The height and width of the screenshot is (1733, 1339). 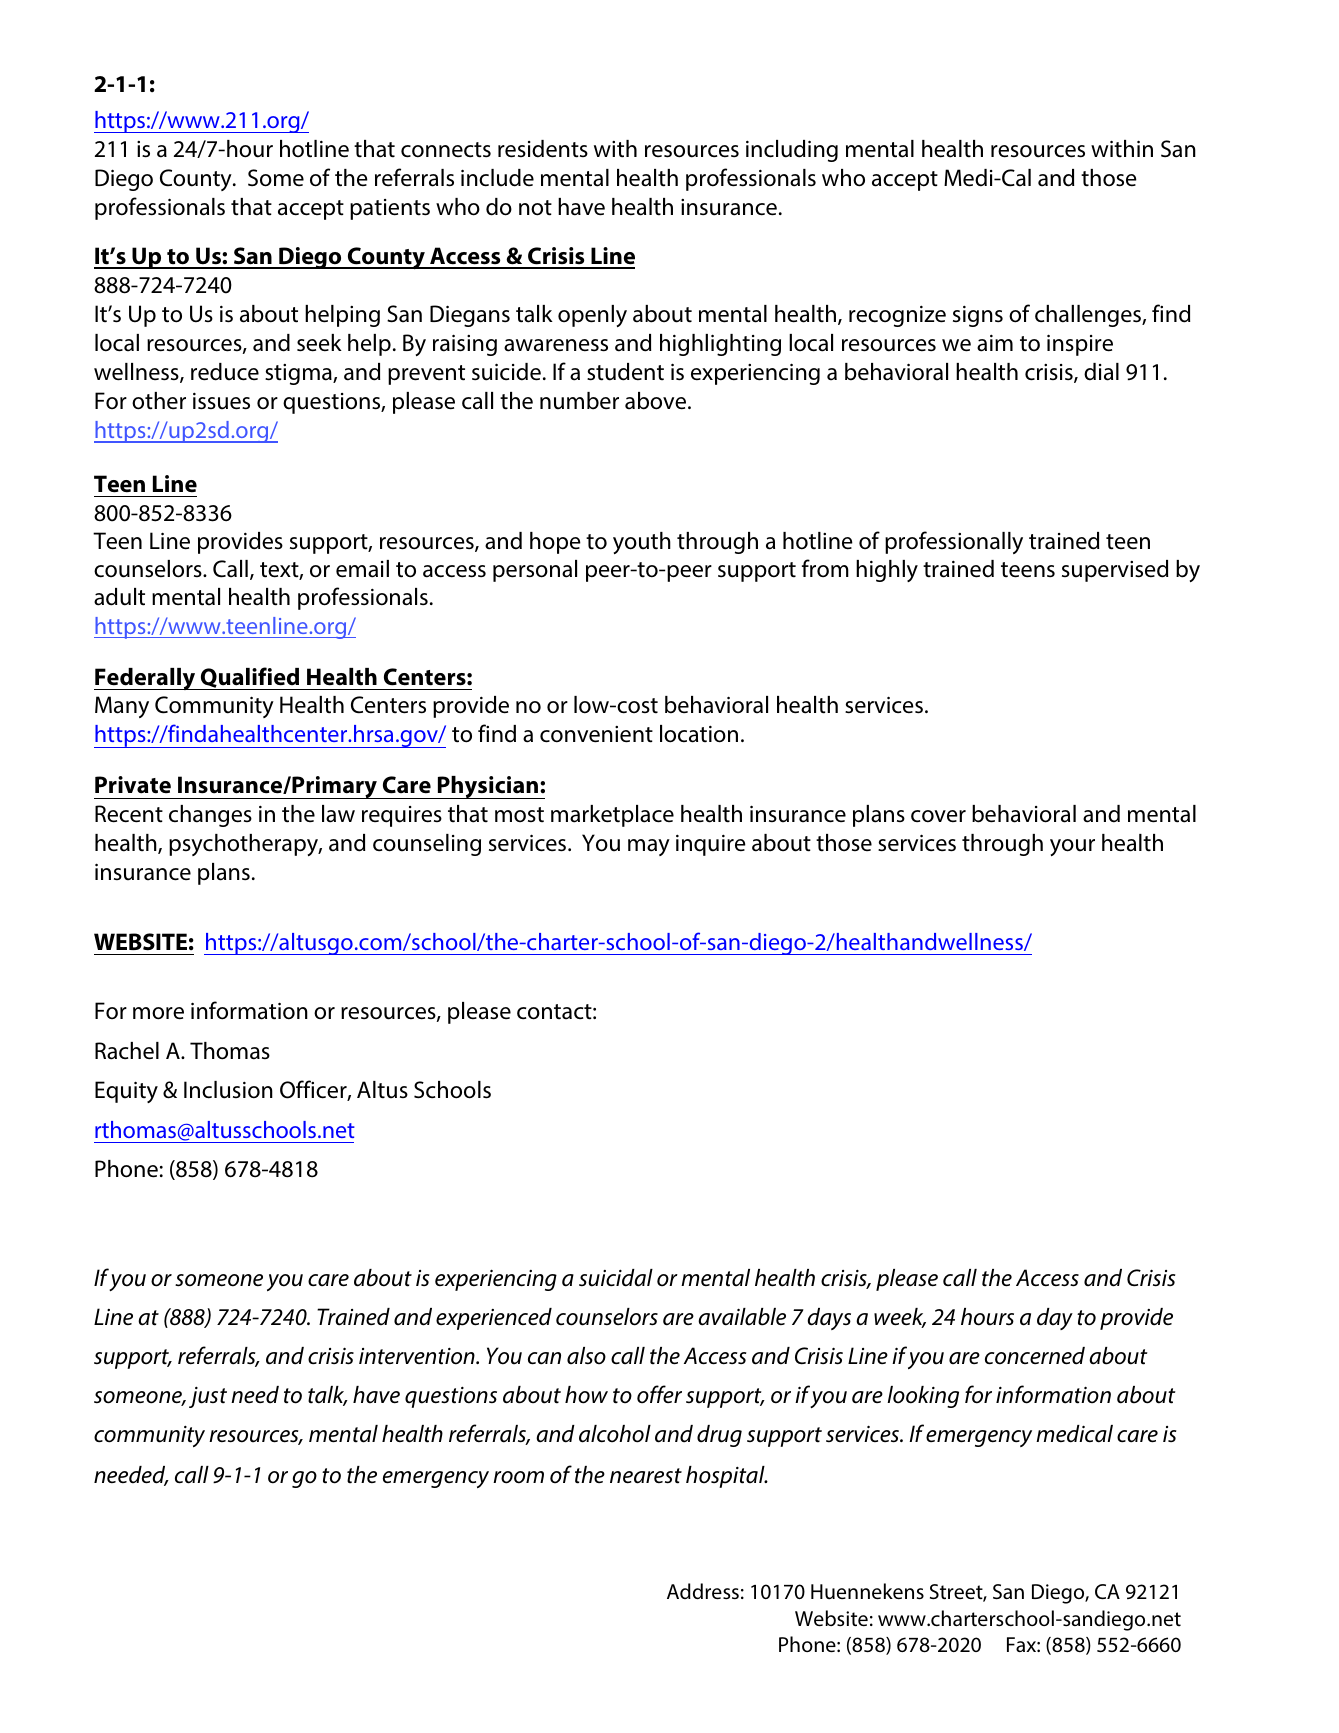 What do you see at coordinates (210, 816) in the screenshot?
I see `changes` at bounding box center [210, 816].
